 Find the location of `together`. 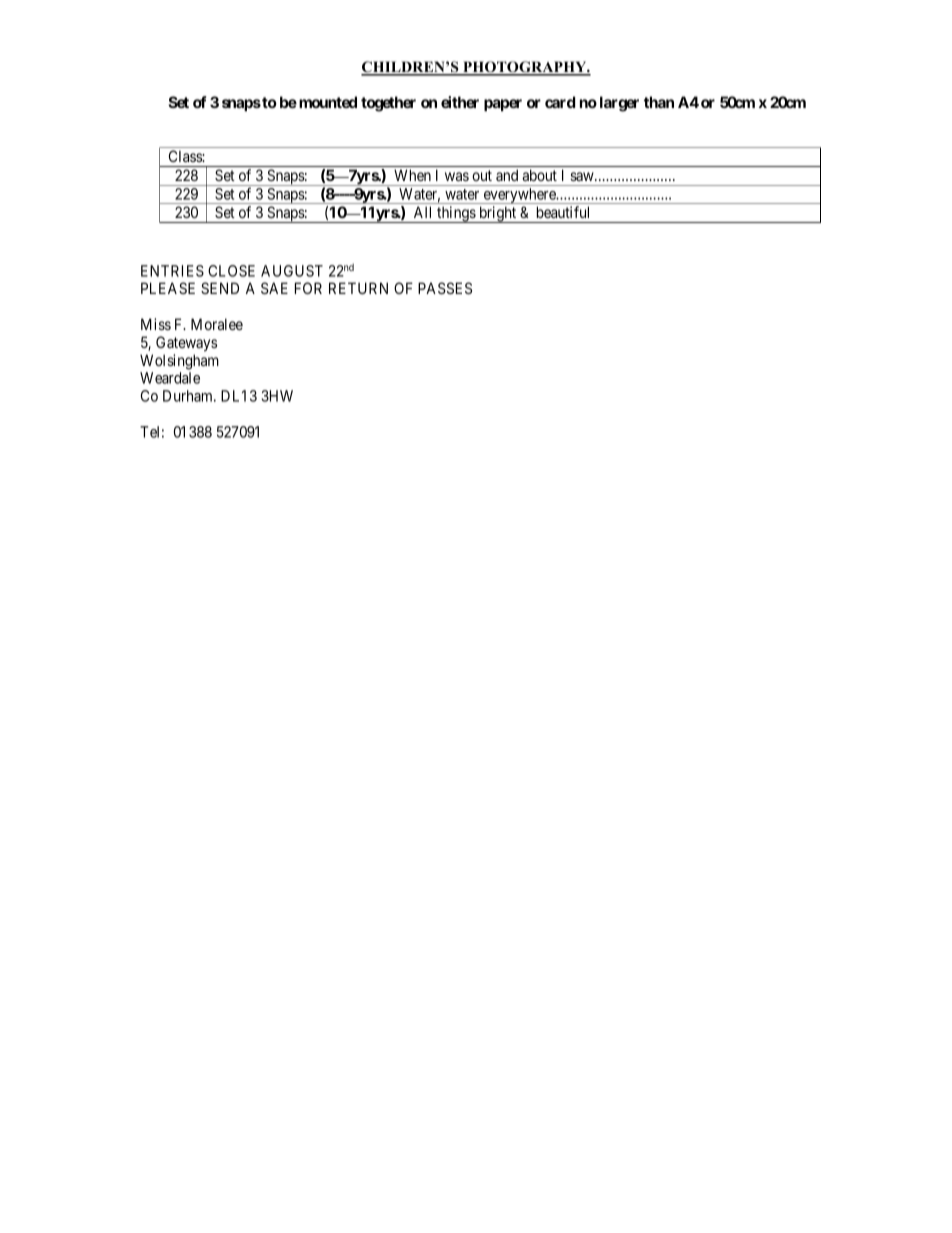

together is located at coordinates (388, 104).
